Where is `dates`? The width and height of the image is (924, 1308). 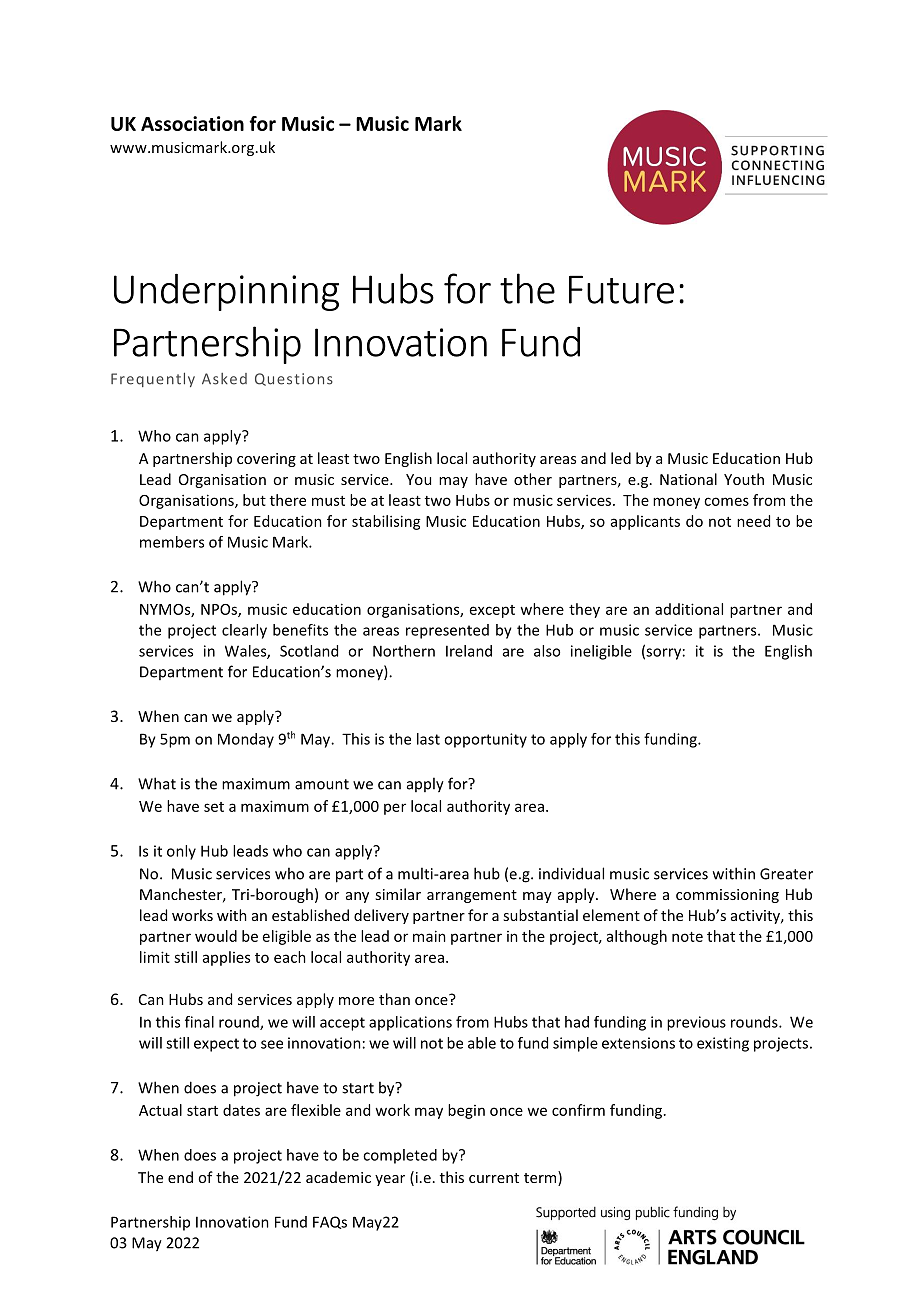
dates is located at coordinates (241, 1110).
